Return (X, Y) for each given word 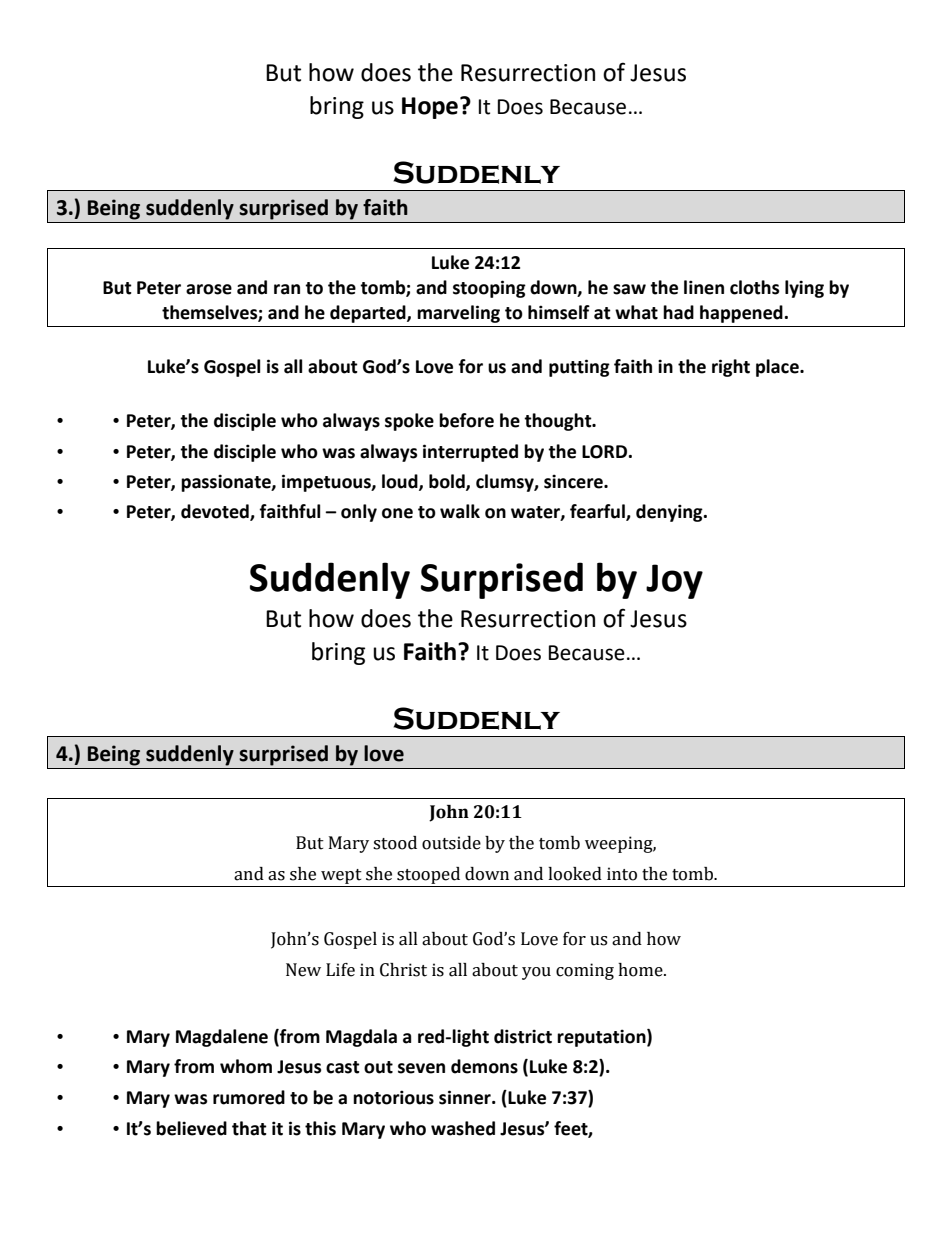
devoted (216, 512)
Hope (430, 108)
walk (460, 511)
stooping (489, 289)
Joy (674, 581)
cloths (754, 287)
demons (484, 1066)
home (641, 970)
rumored (249, 1097)
